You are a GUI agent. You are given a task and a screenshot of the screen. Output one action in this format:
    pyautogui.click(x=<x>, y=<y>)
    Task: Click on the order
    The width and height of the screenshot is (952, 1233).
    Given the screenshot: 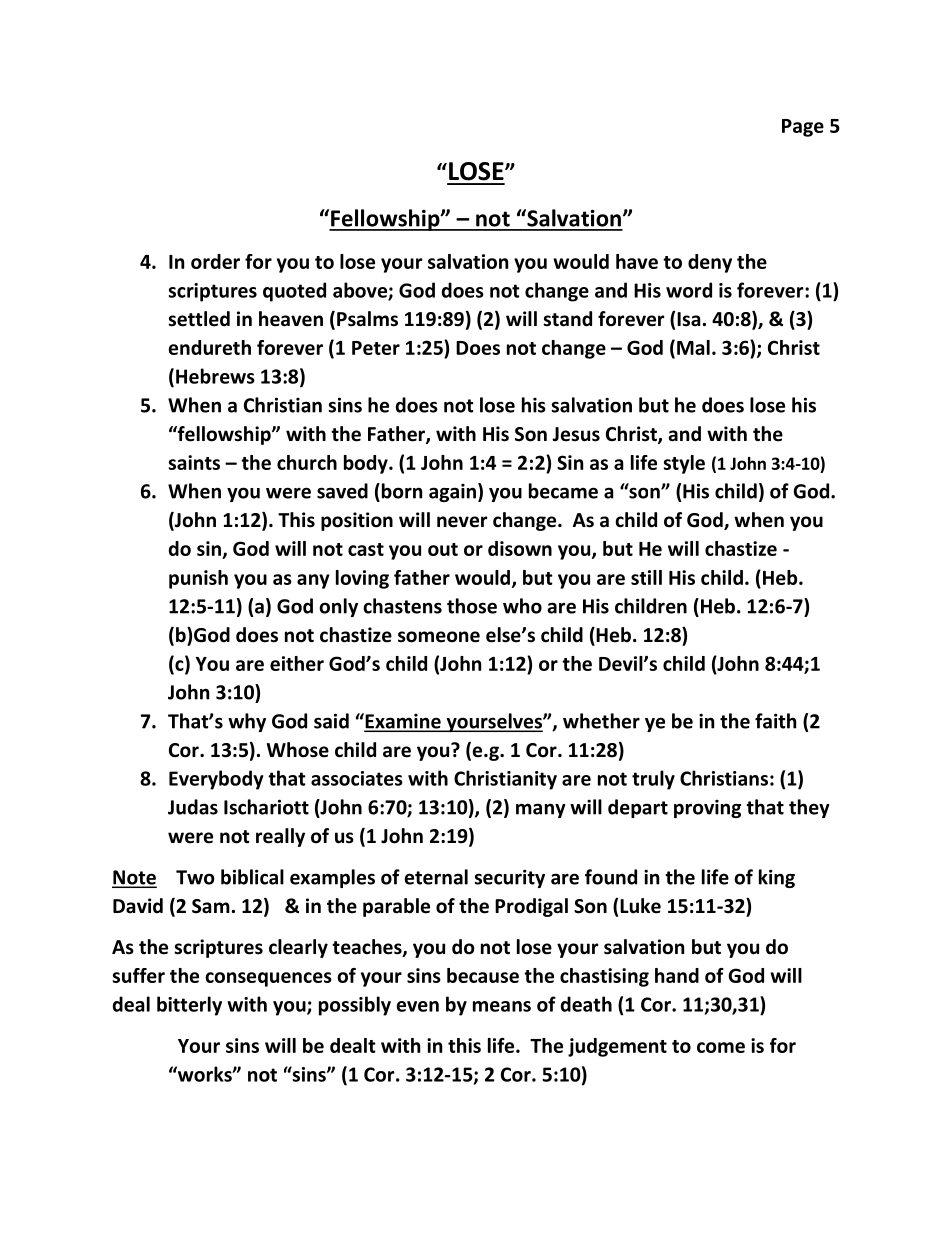 What is the action you would take?
    pyautogui.click(x=215, y=261)
